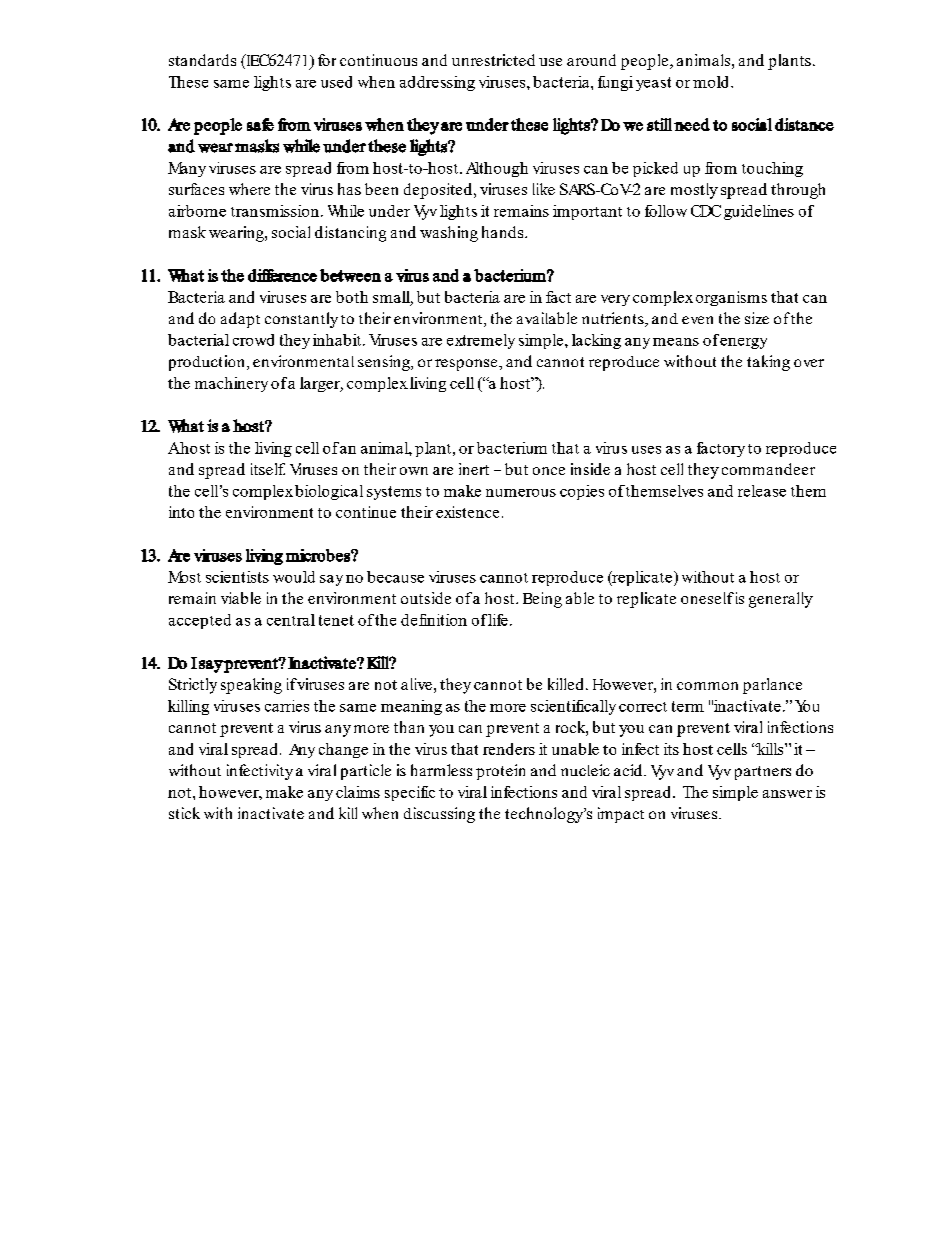 This screenshot has height=1233, width=952. I want to click on unrestricted, so click(493, 60).
